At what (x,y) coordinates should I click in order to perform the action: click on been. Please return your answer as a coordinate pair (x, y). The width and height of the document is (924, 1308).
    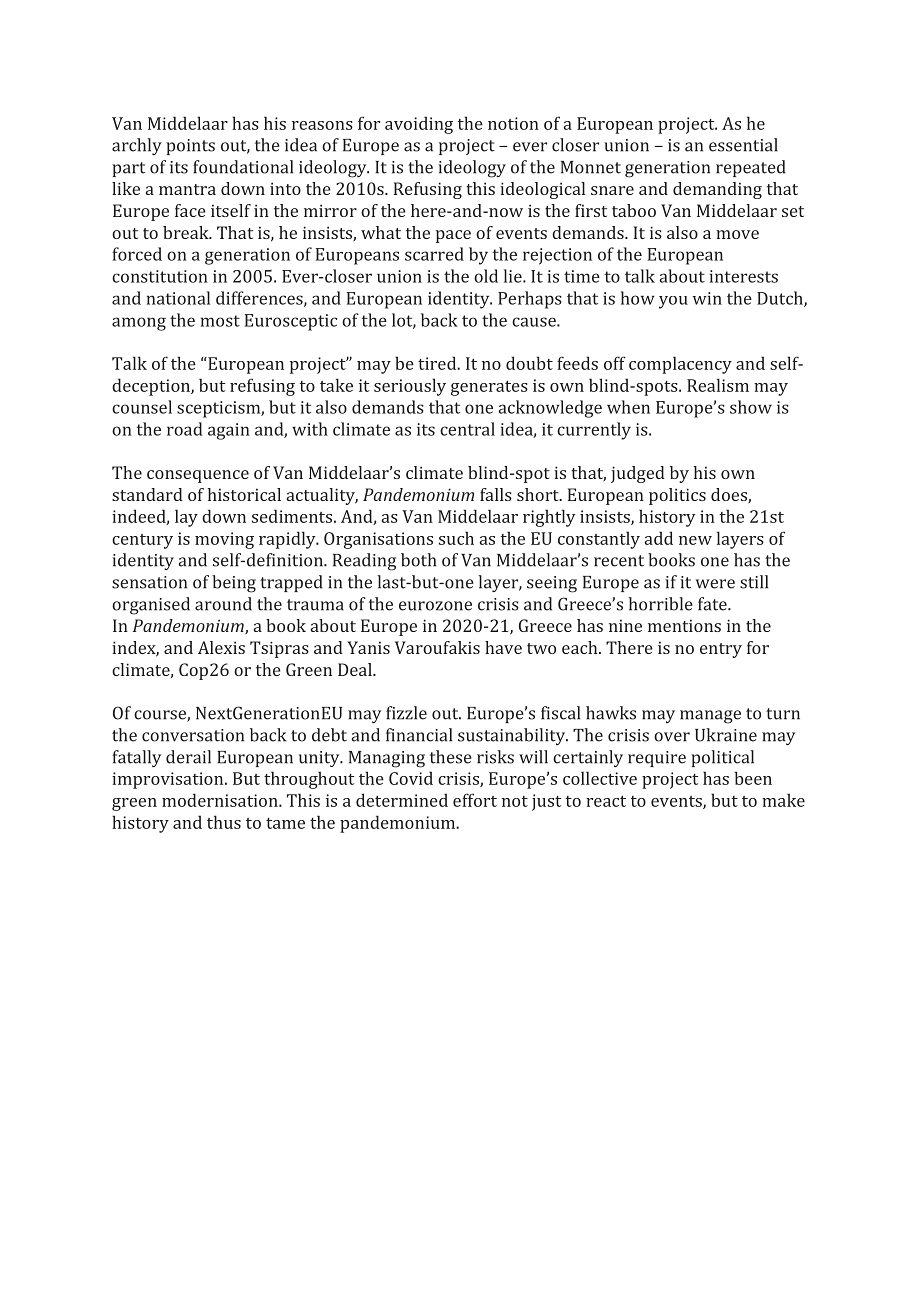
    Looking at the image, I should click on (753, 778).
